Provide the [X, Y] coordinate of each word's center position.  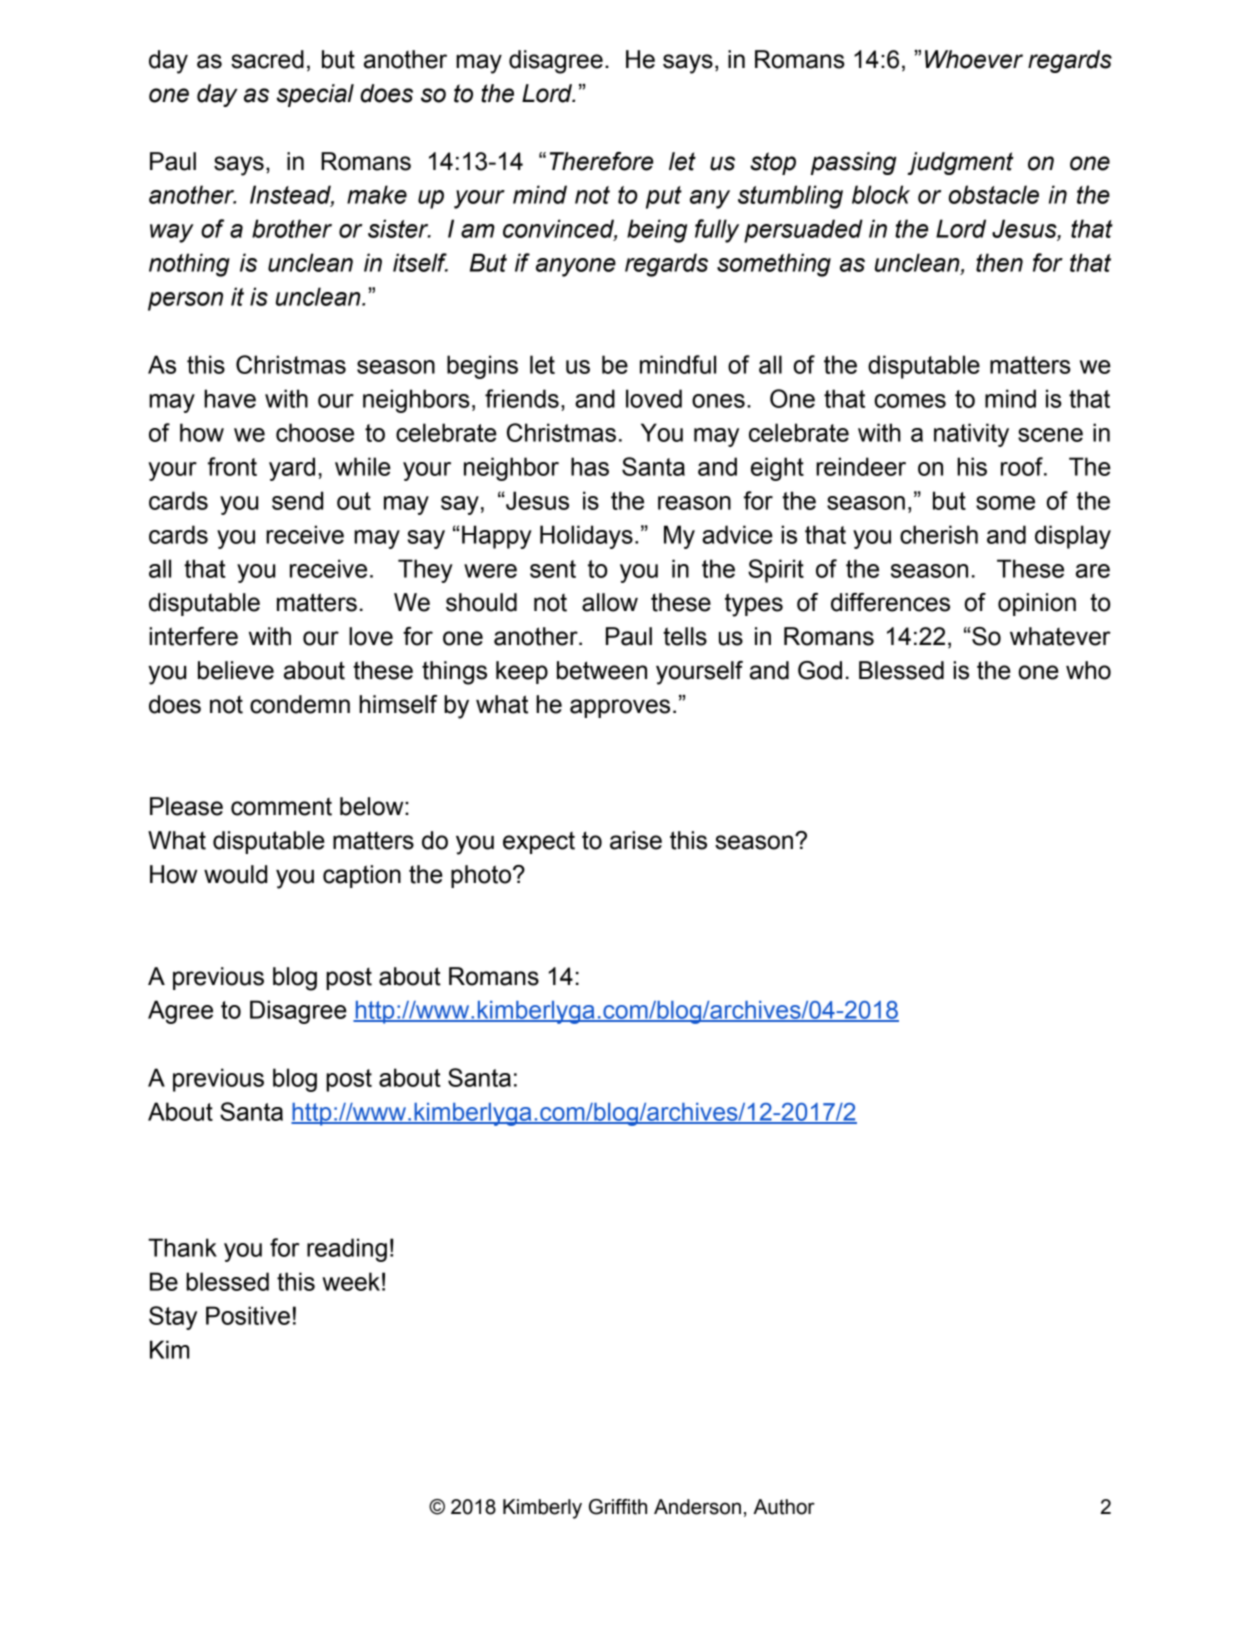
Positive [248, 1315]
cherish [939, 534]
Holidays [586, 537]
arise [636, 840]
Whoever [974, 59]
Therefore [601, 161]
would [235, 874]
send [297, 500]
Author [784, 1507]
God [820, 670]
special [315, 95]
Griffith [618, 1507]
